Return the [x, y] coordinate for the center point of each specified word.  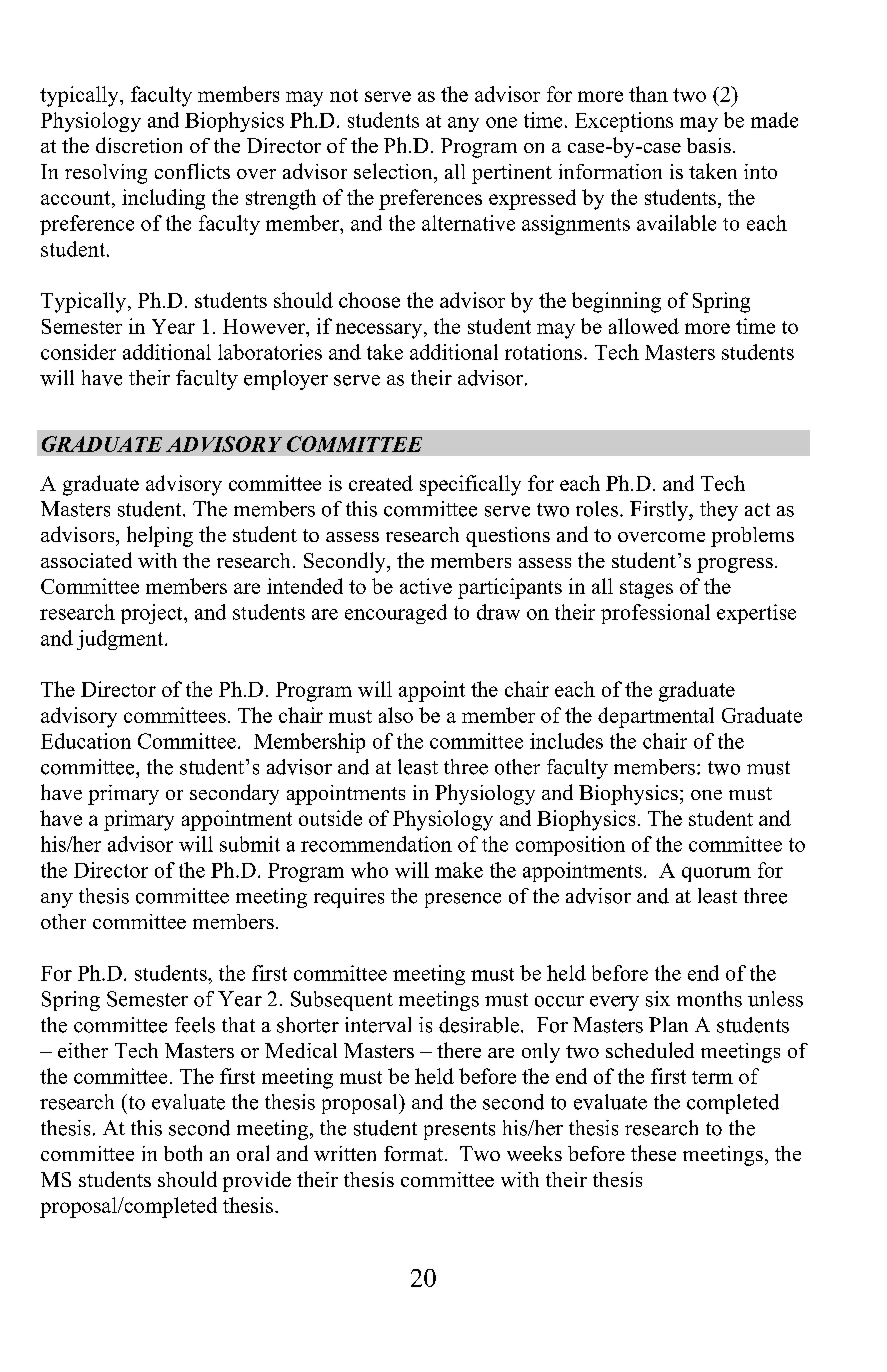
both [183, 1153]
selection [394, 171]
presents [459, 1131]
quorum [716, 874]
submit [250, 844]
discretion [139, 145]
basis [709, 145]
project [153, 614]
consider [78, 352]
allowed [644, 326]
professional [655, 614]
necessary [379, 331]
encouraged [396, 614]
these [653, 1153]
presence [463, 900]
